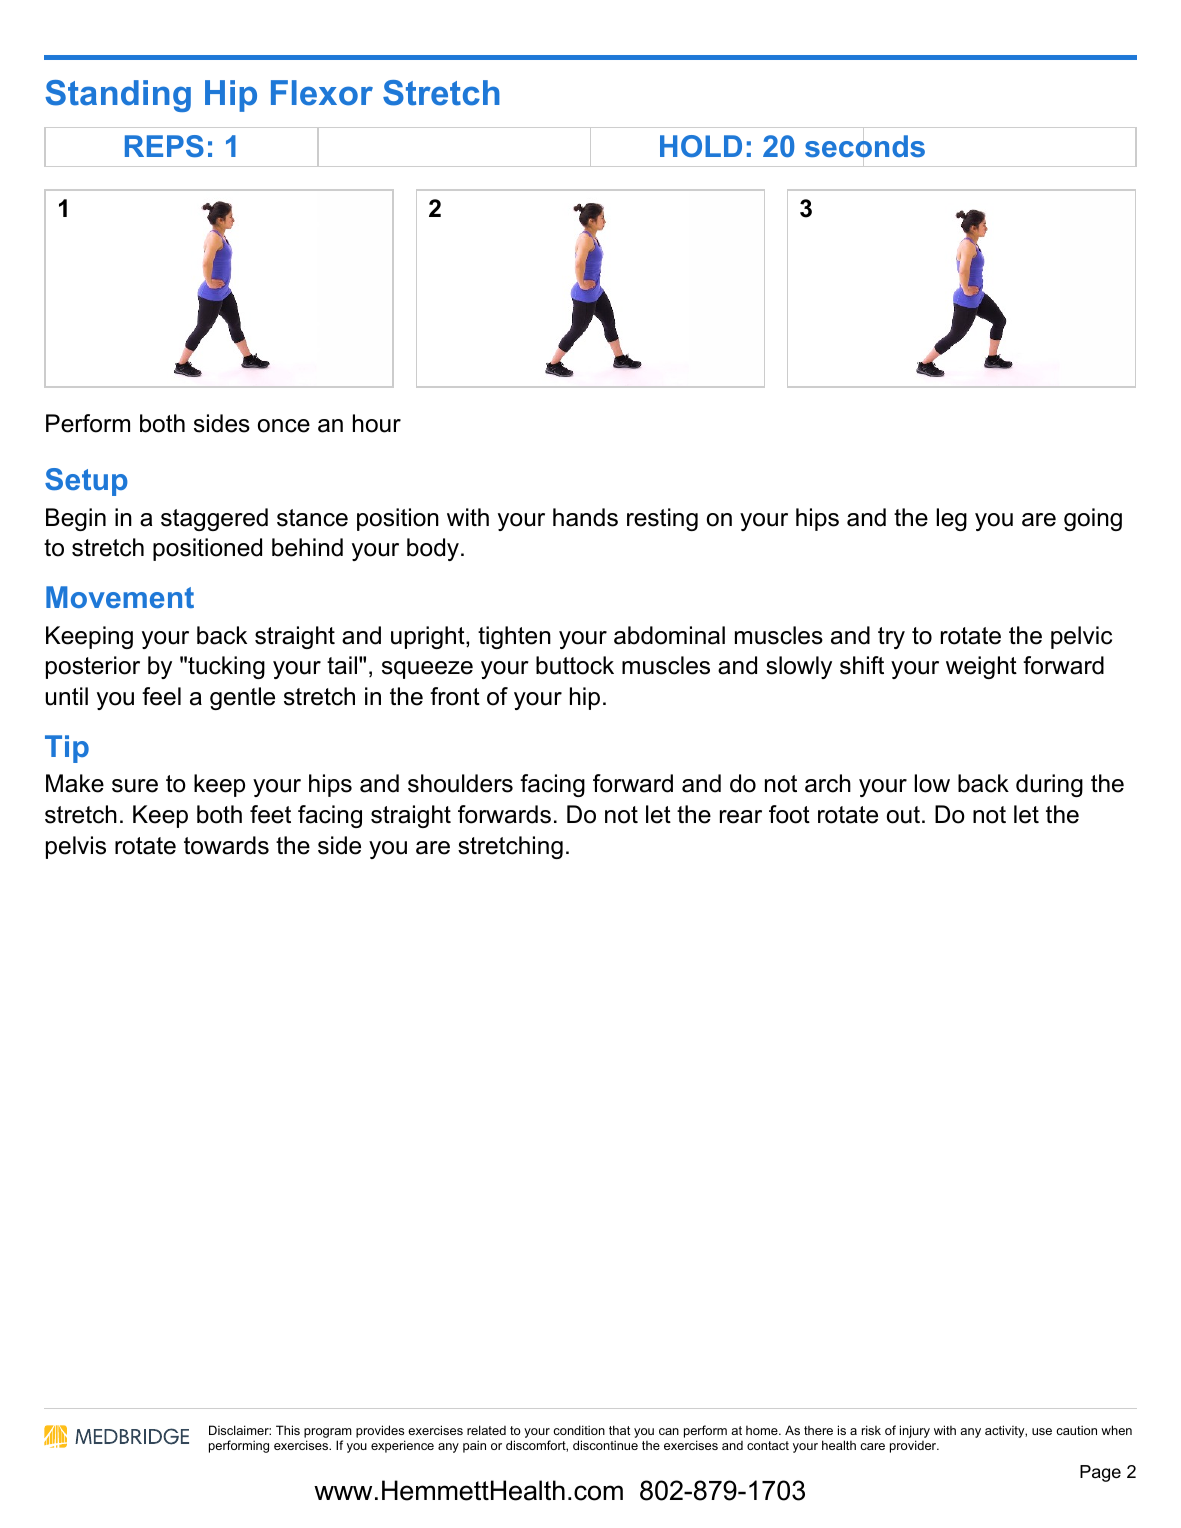 Image resolution: width=1181 pixels, height=1528 pixels. What do you see at coordinates (135, 786) in the screenshot?
I see `sure` at bounding box center [135, 786].
